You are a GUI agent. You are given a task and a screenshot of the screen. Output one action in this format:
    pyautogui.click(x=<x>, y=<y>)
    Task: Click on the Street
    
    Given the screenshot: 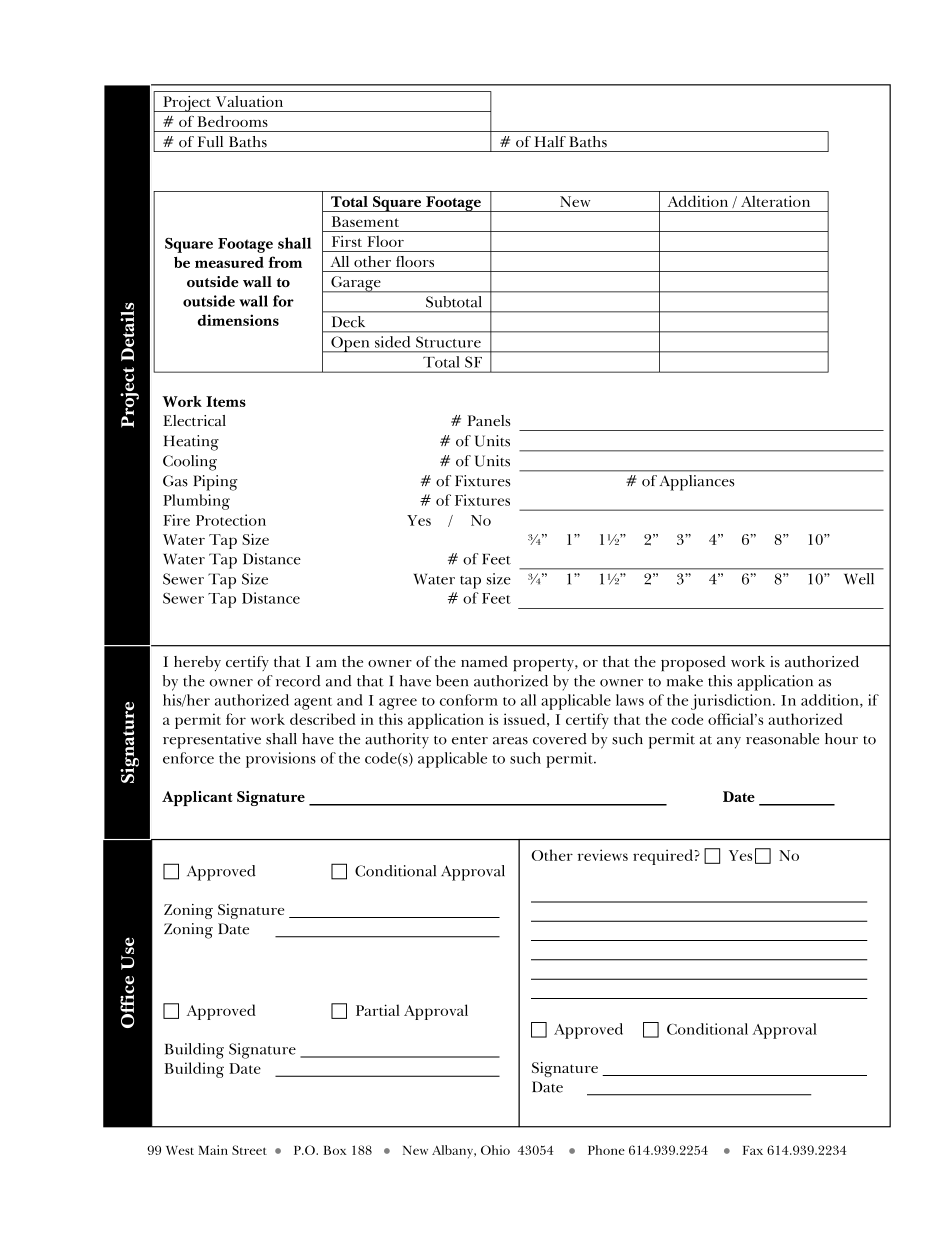 What is the action you would take?
    pyautogui.click(x=249, y=1150)
